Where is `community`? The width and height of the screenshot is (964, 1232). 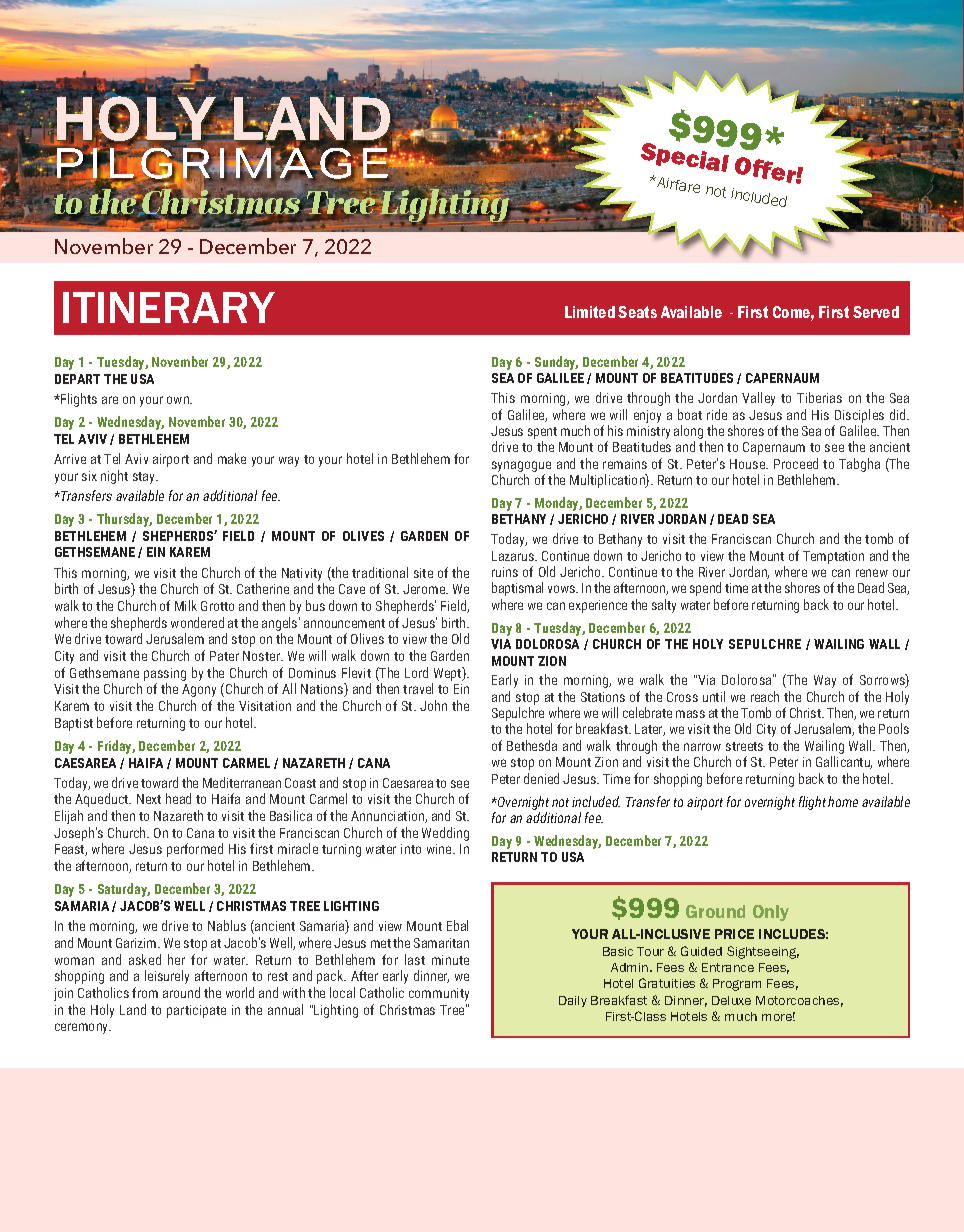
community is located at coordinates (439, 994).
